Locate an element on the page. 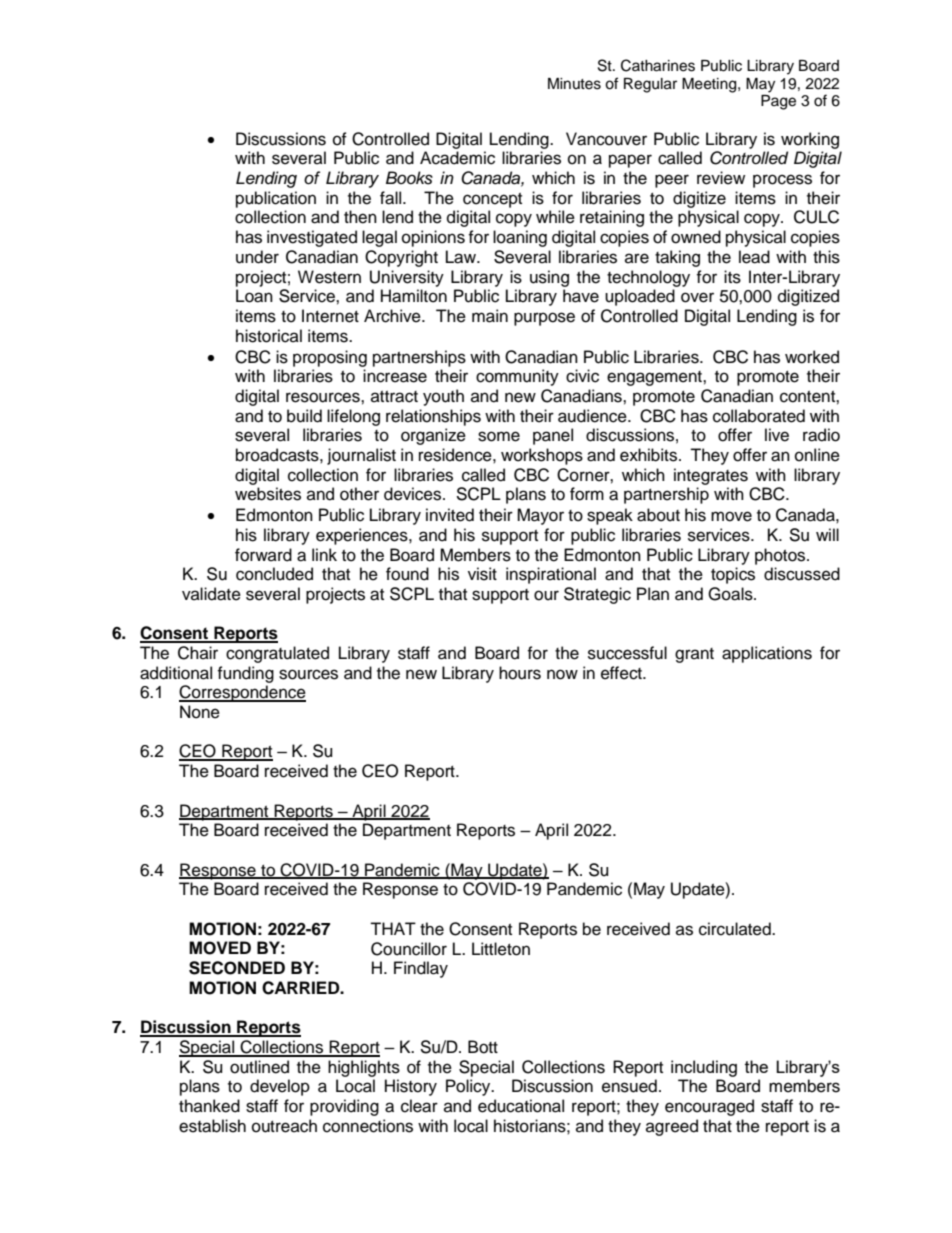 The height and width of the page is (1233, 952). historical is located at coordinates (269, 336).
